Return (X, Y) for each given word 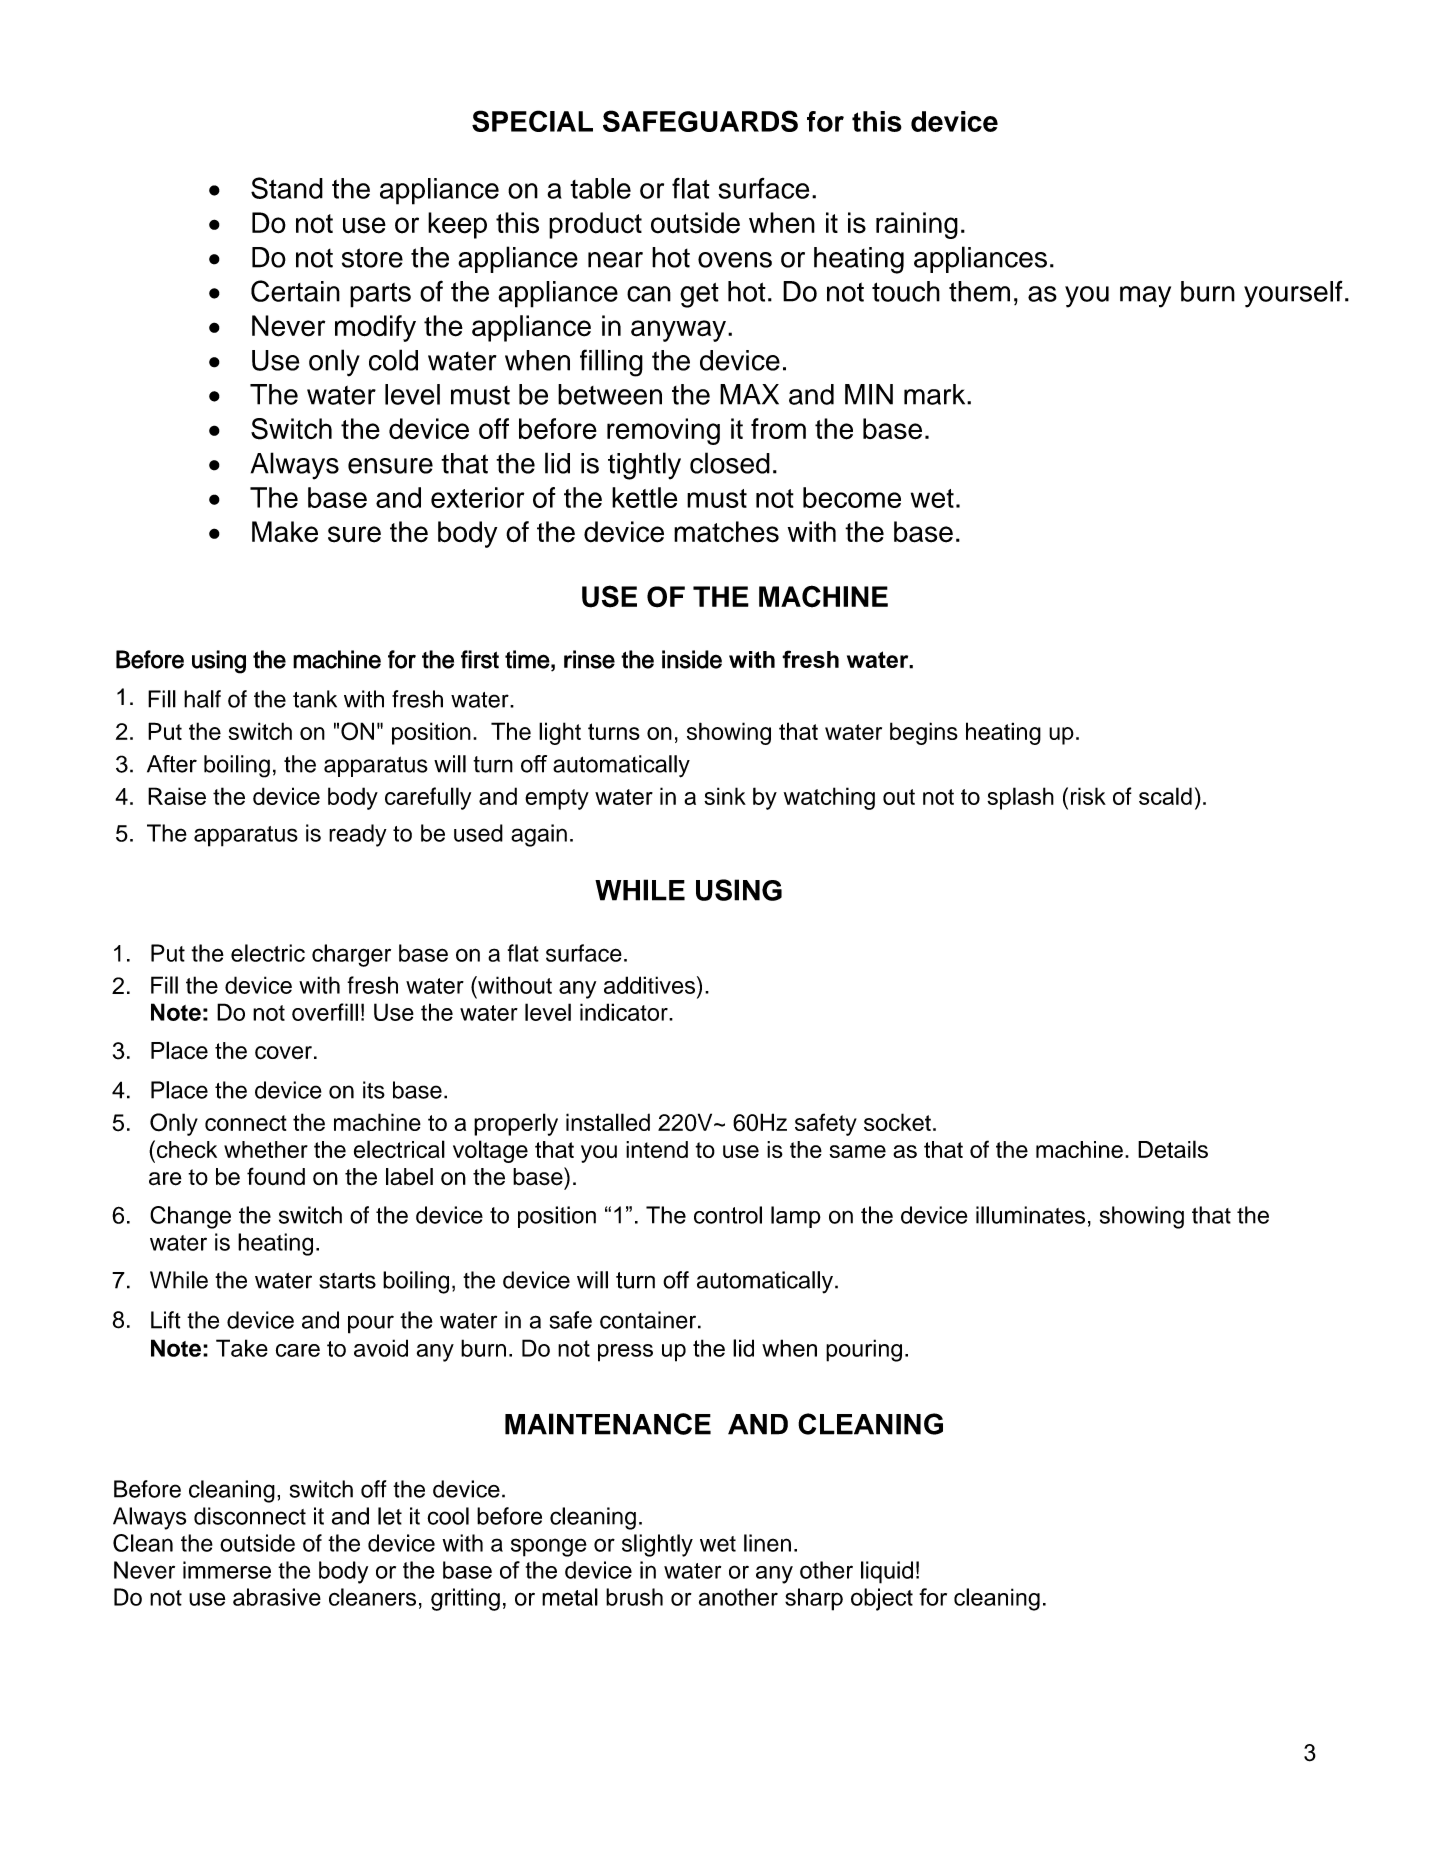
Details (1173, 1149)
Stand (287, 188)
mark (936, 394)
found (276, 1176)
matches (726, 532)
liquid (887, 1572)
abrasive (277, 1597)
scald (1165, 796)
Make (285, 532)
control (728, 1215)
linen (767, 1543)
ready (358, 835)
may (1145, 297)
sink (725, 796)
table (600, 188)
